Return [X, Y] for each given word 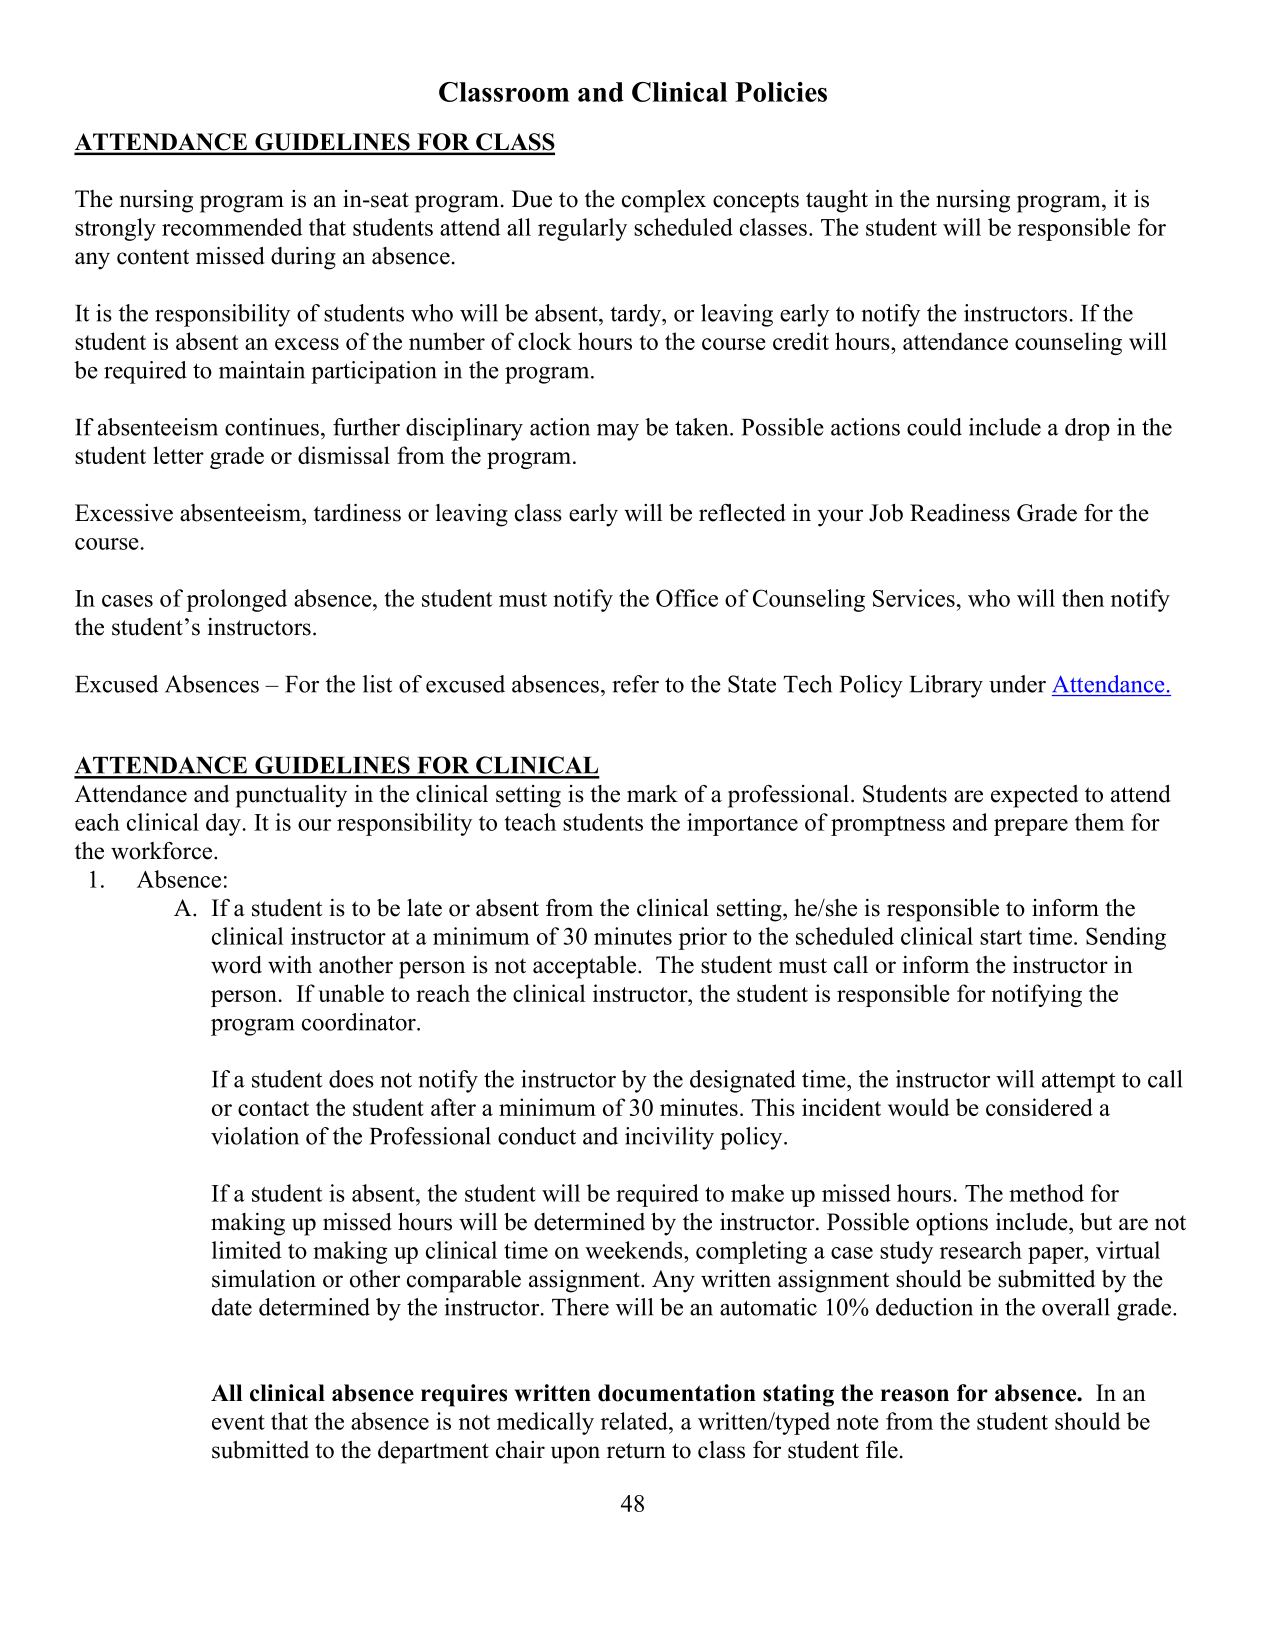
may [618, 432]
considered [1039, 1107]
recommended [232, 227]
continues [272, 427]
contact [273, 1108]
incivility [669, 1138]
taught [837, 201]
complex [664, 201]
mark [652, 793]
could [934, 427]
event [238, 1422]
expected [1034, 796]
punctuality [291, 796]
